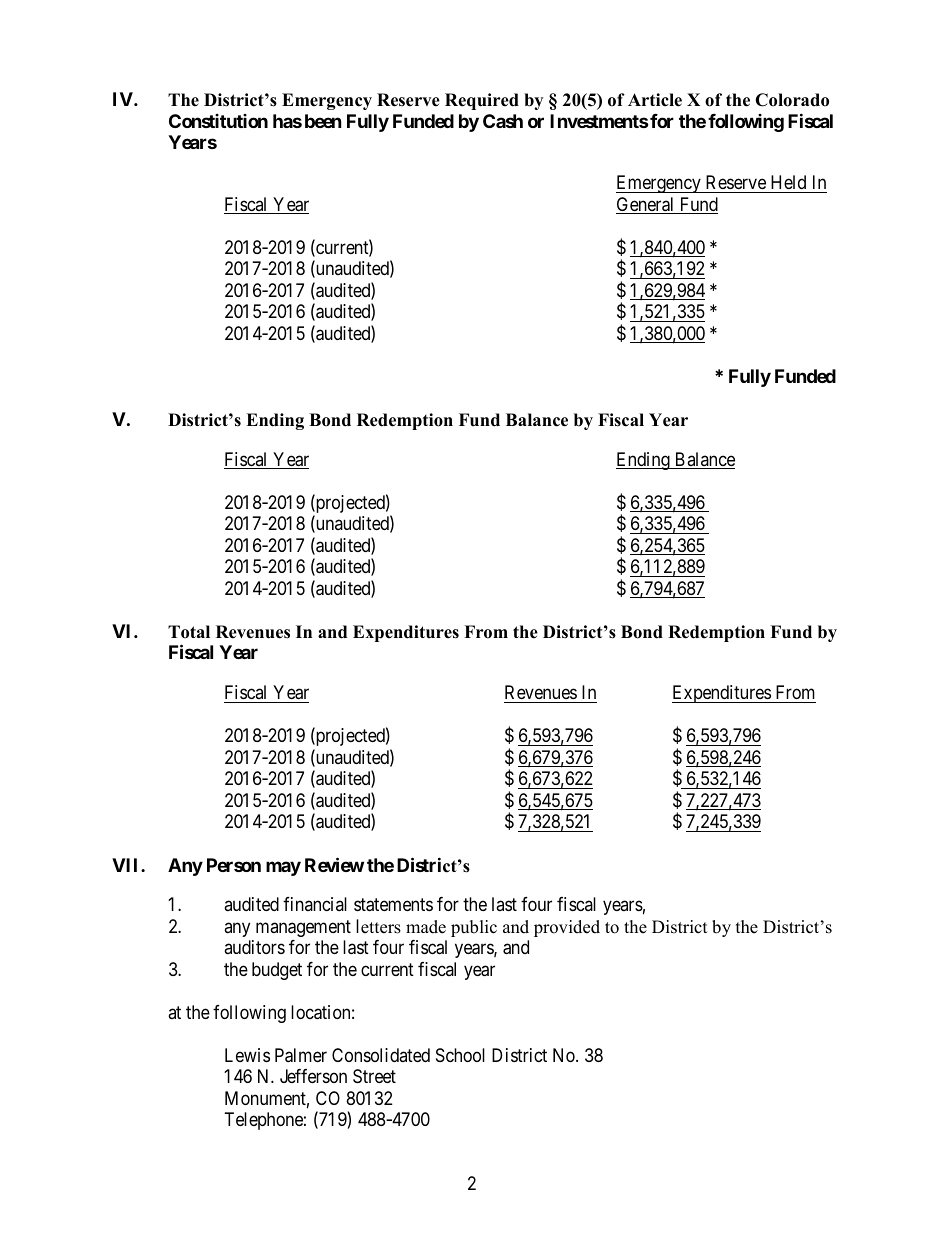 The image size is (952, 1233). Describe the element at coordinates (247, 1055) in the screenshot. I see `Lewis` at that location.
